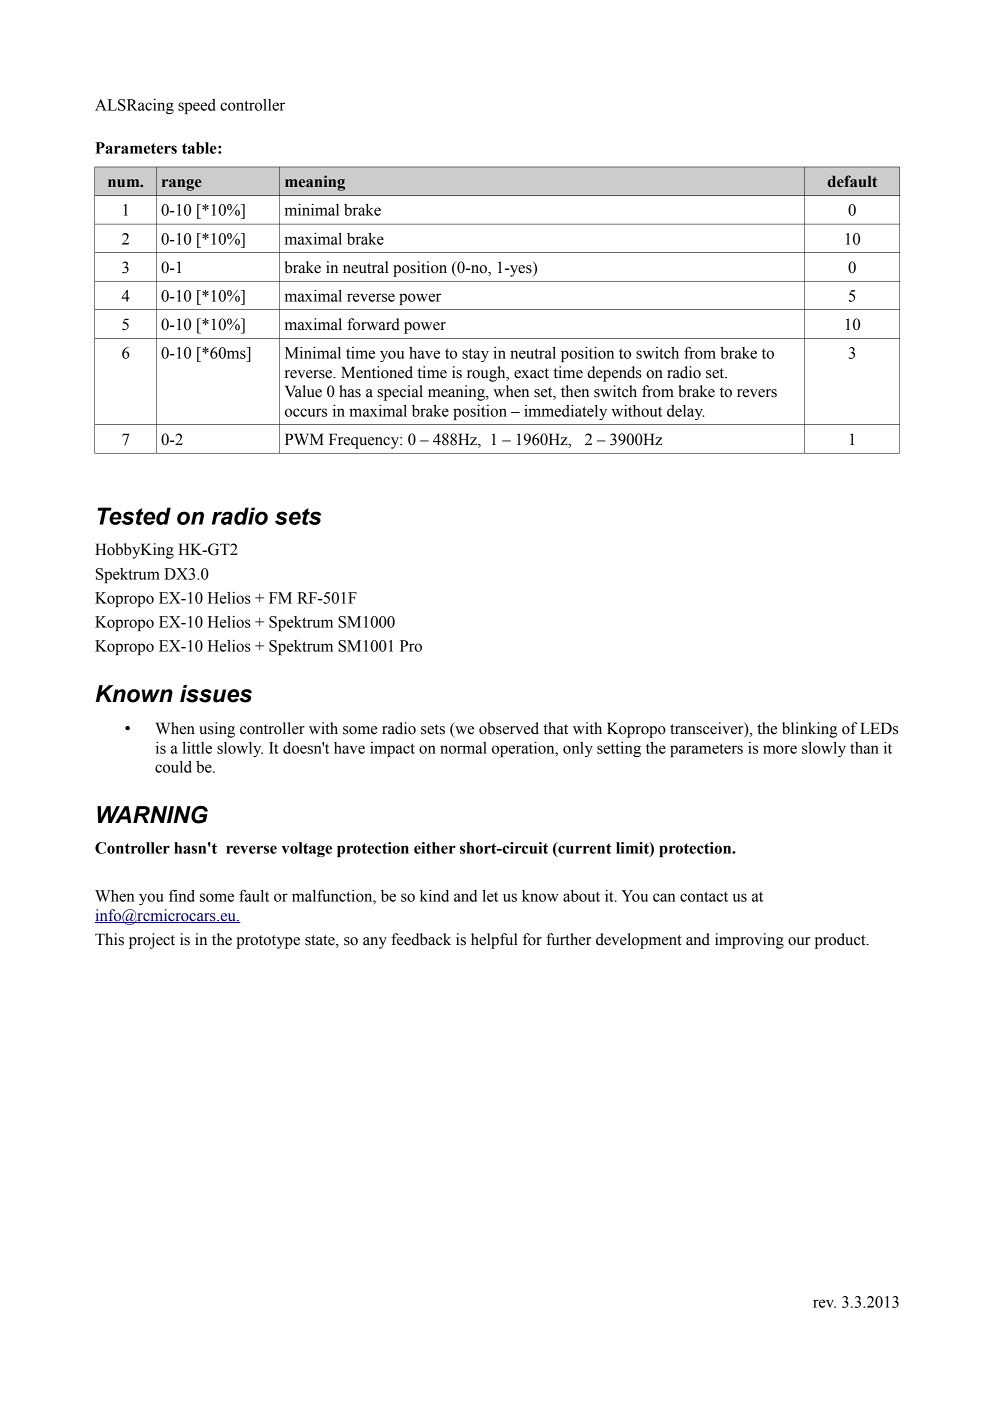 This document has height=1406, width=994. What do you see at coordinates (182, 185) in the document?
I see `range` at bounding box center [182, 185].
